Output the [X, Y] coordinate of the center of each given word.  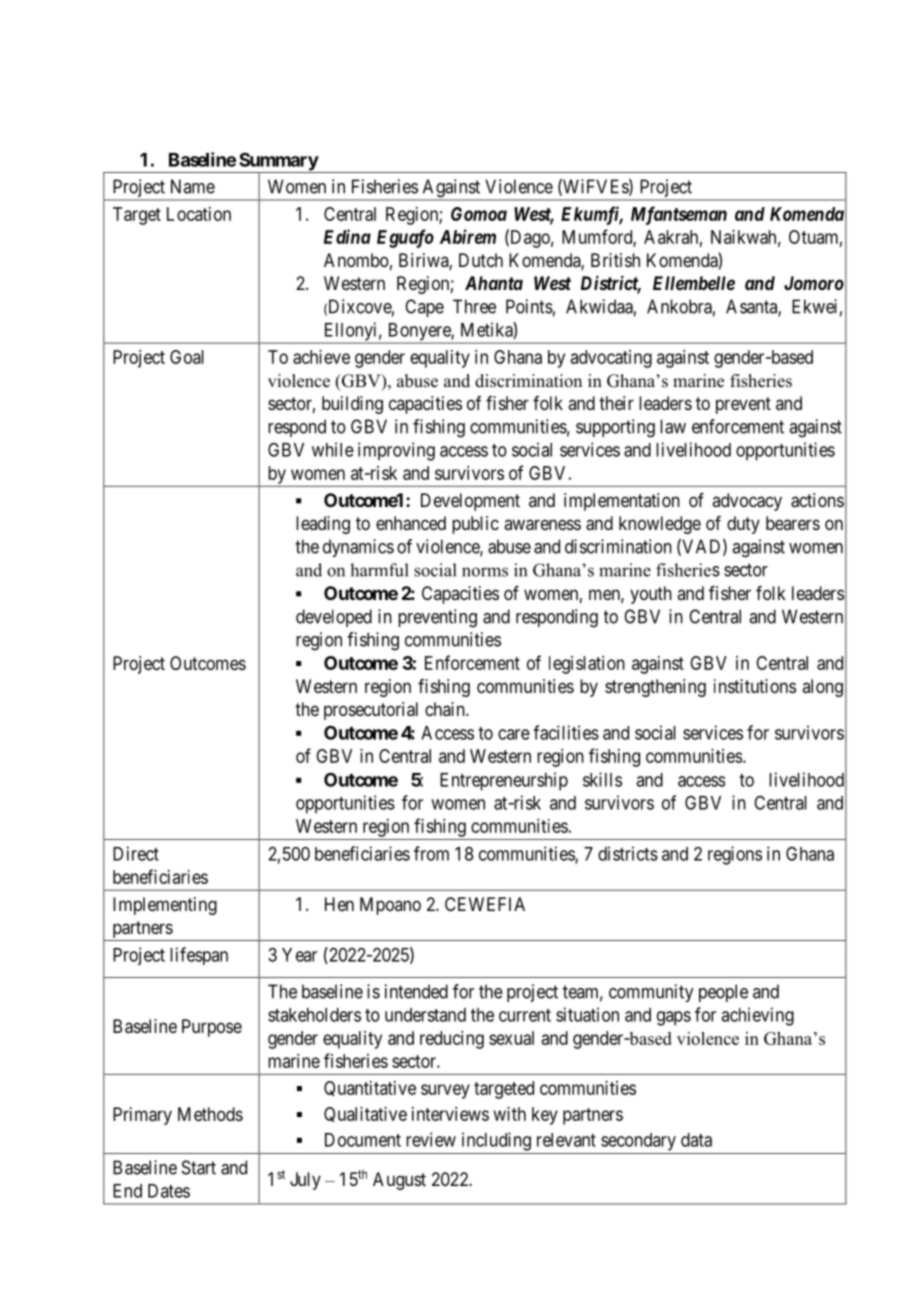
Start [199, 1167]
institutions [755, 686]
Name [193, 186]
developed [334, 618]
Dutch [481, 260]
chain [446, 709]
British [615, 260]
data [696, 1140]
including [496, 1141]
